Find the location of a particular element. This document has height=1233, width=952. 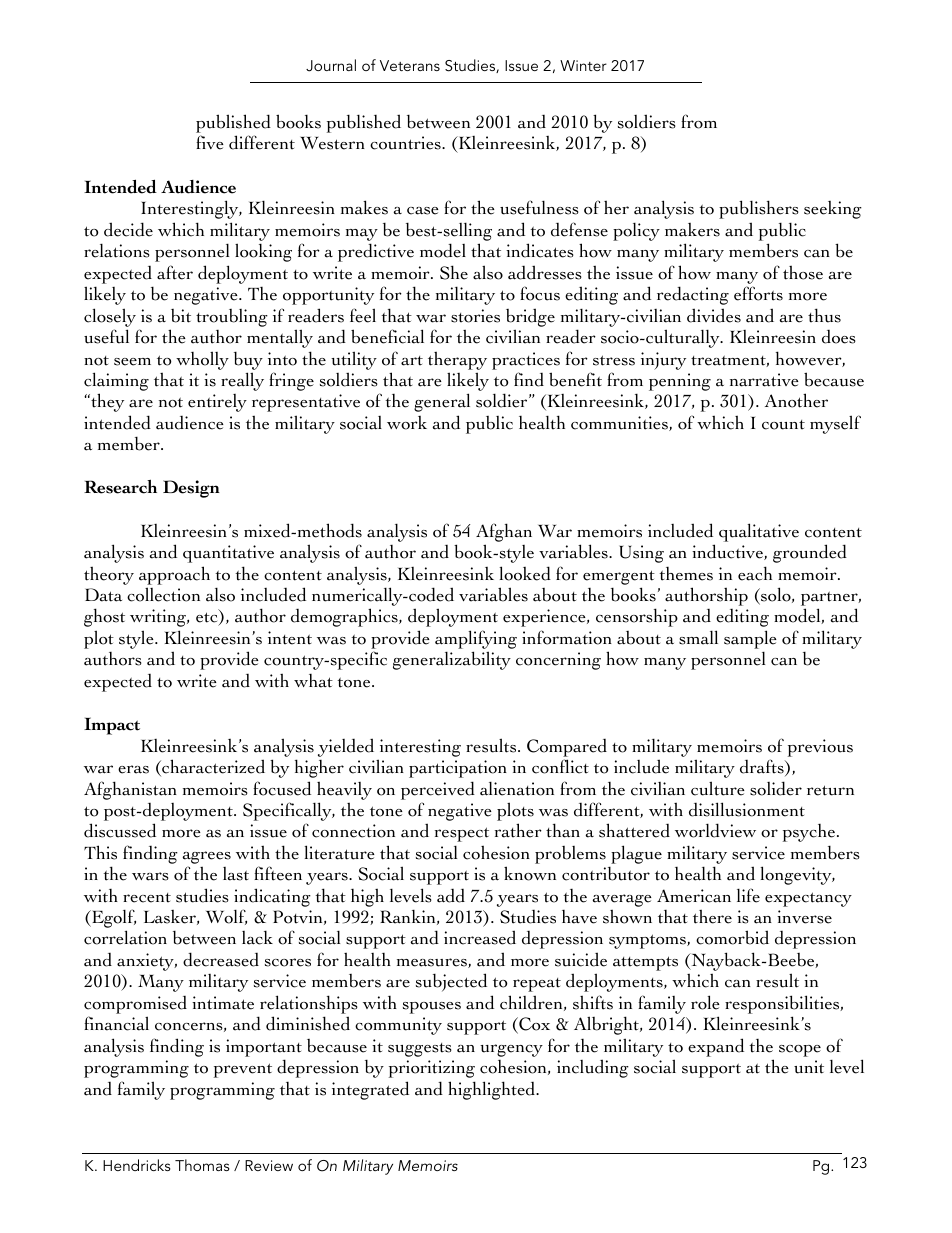

participation is located at coordinates (458, 769).
